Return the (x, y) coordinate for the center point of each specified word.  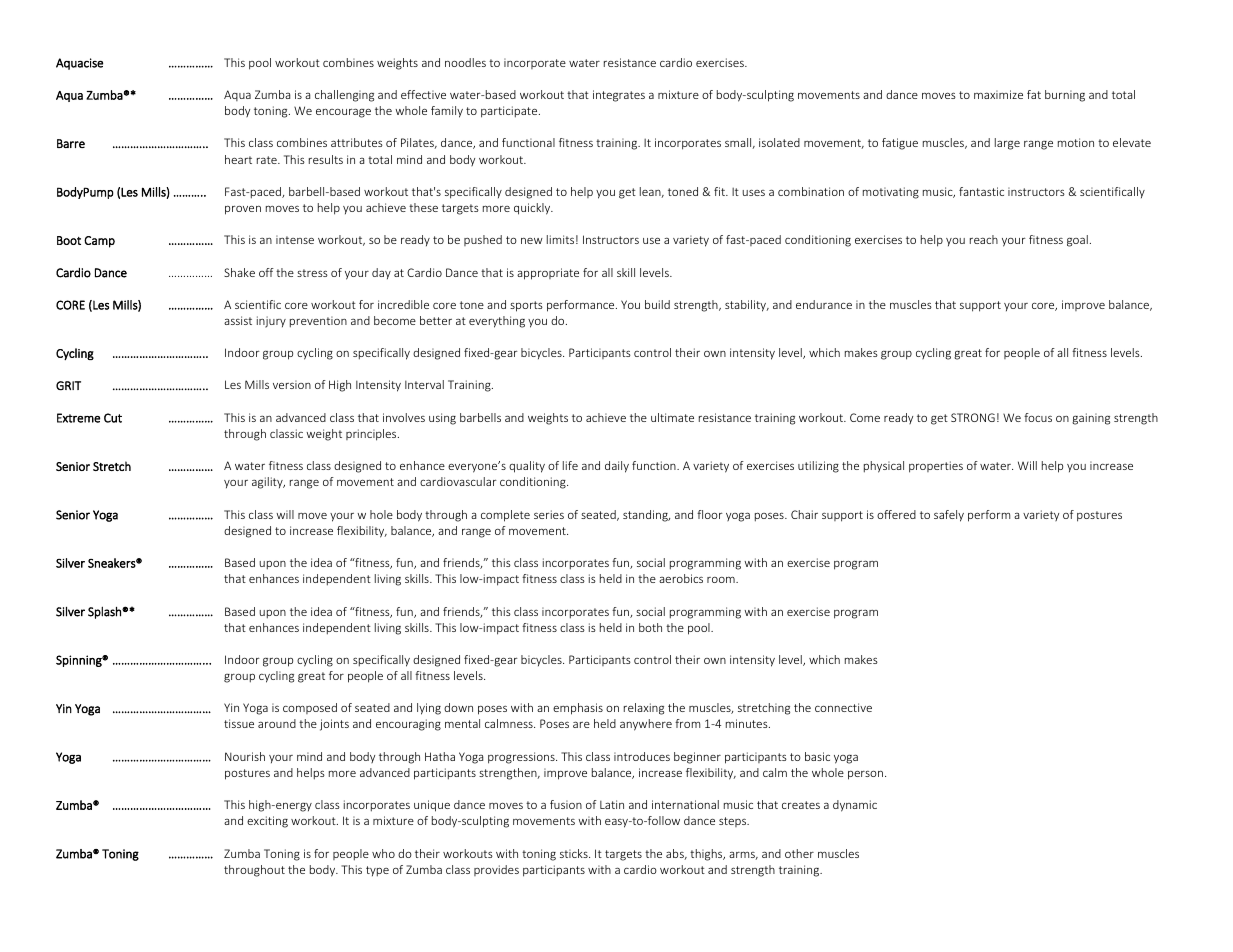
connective (843, 707)
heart (238, 159)
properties (936, 467)
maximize (998, 94)
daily (617, 467)
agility (268, 483)
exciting (267, 822)
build (657, 304)
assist (238, 320)
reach (984, 239)
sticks (575, 853)
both (650, 627)
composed (310, 708)
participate (510, 112)
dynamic (855, 806)
